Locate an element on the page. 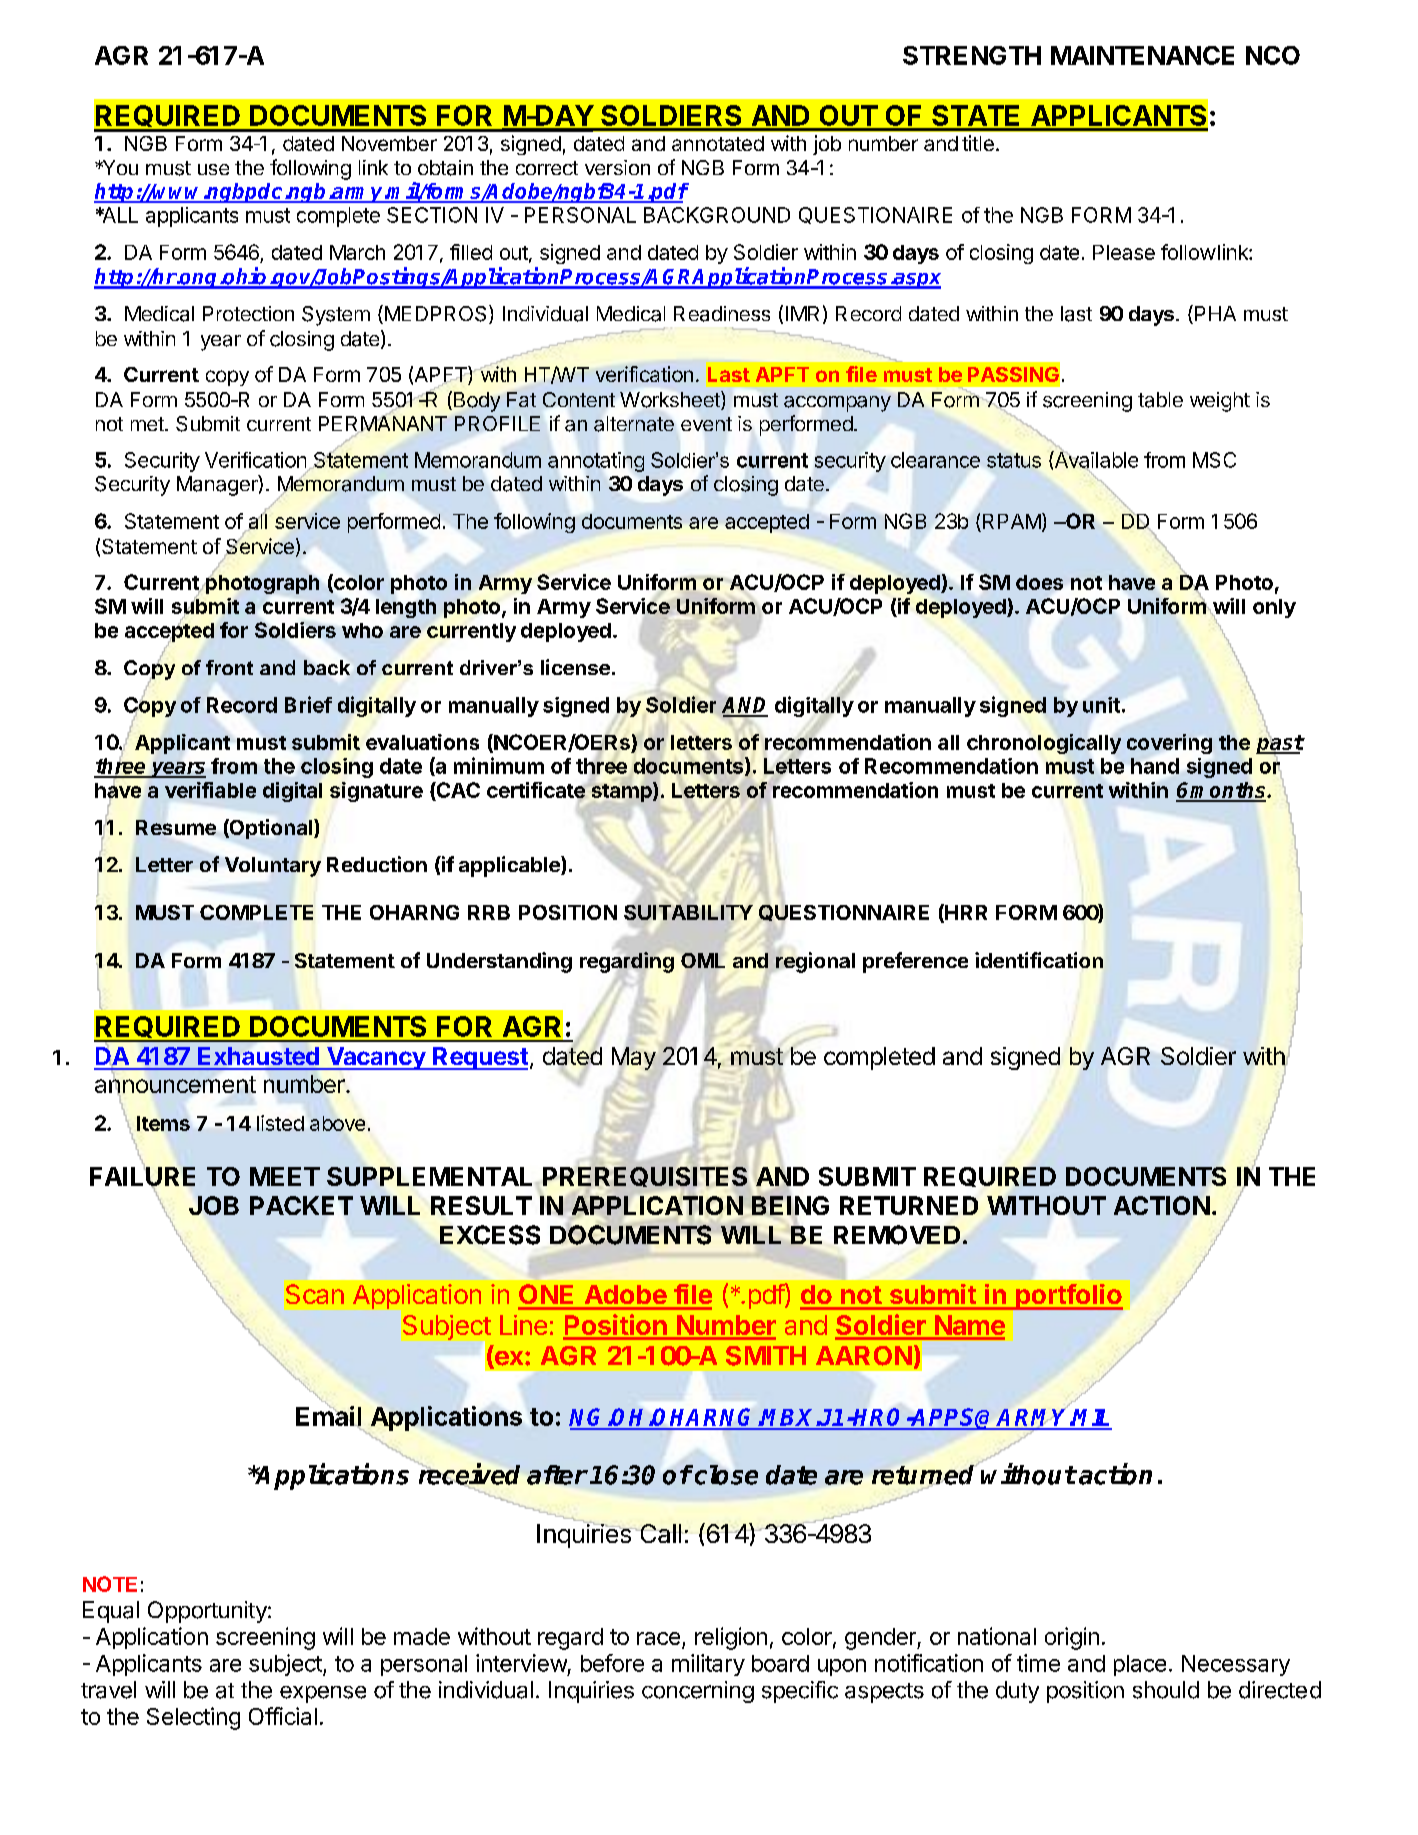 The width and height of the document is (1418, 1835). annotated is located at coordinates (718, 143).
